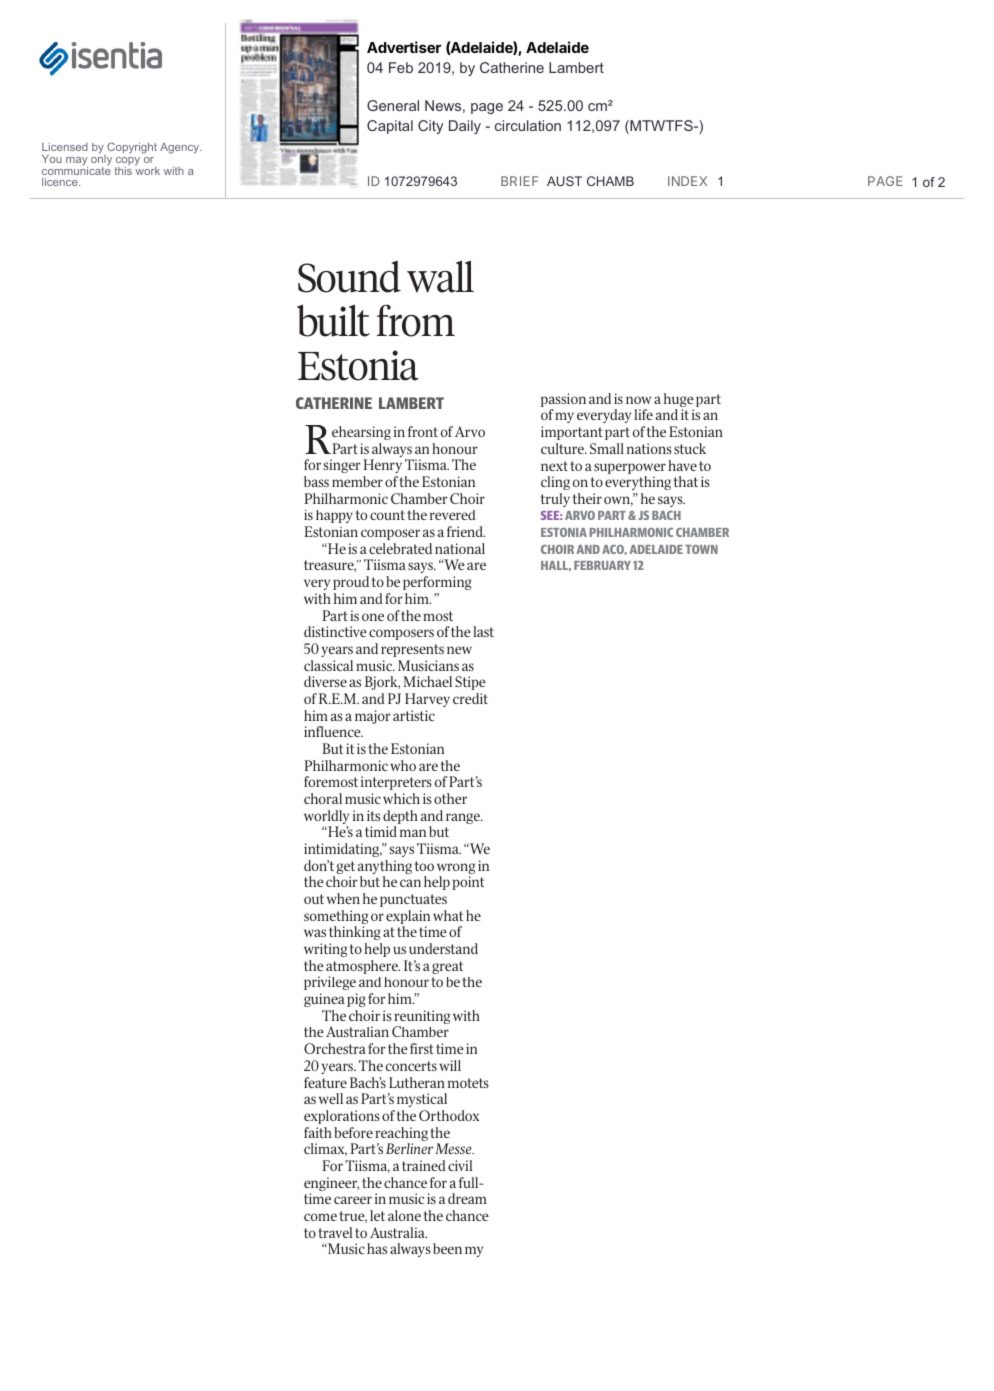 This screenshot has height=1391, width=994. Describe the element at coordinates (320, 1217) in the screenshot. I see `come` at that location.
